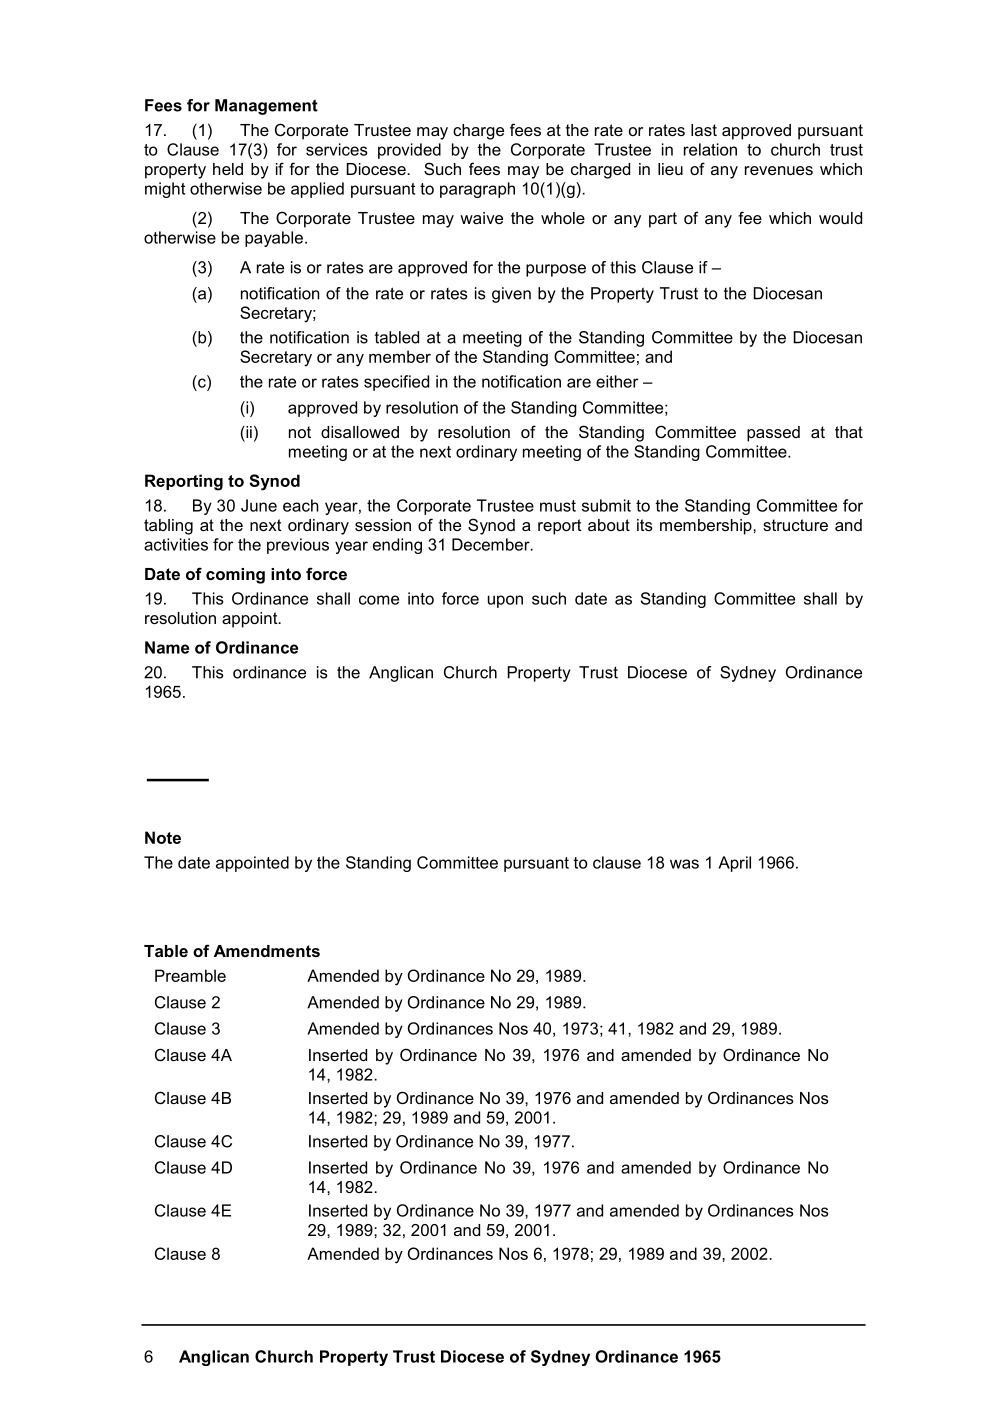 This page has width=1007, height=1424. What do you see at coordinates (477, 190) in the page?
I see `paragraph` at bounding box center [477, 190].
